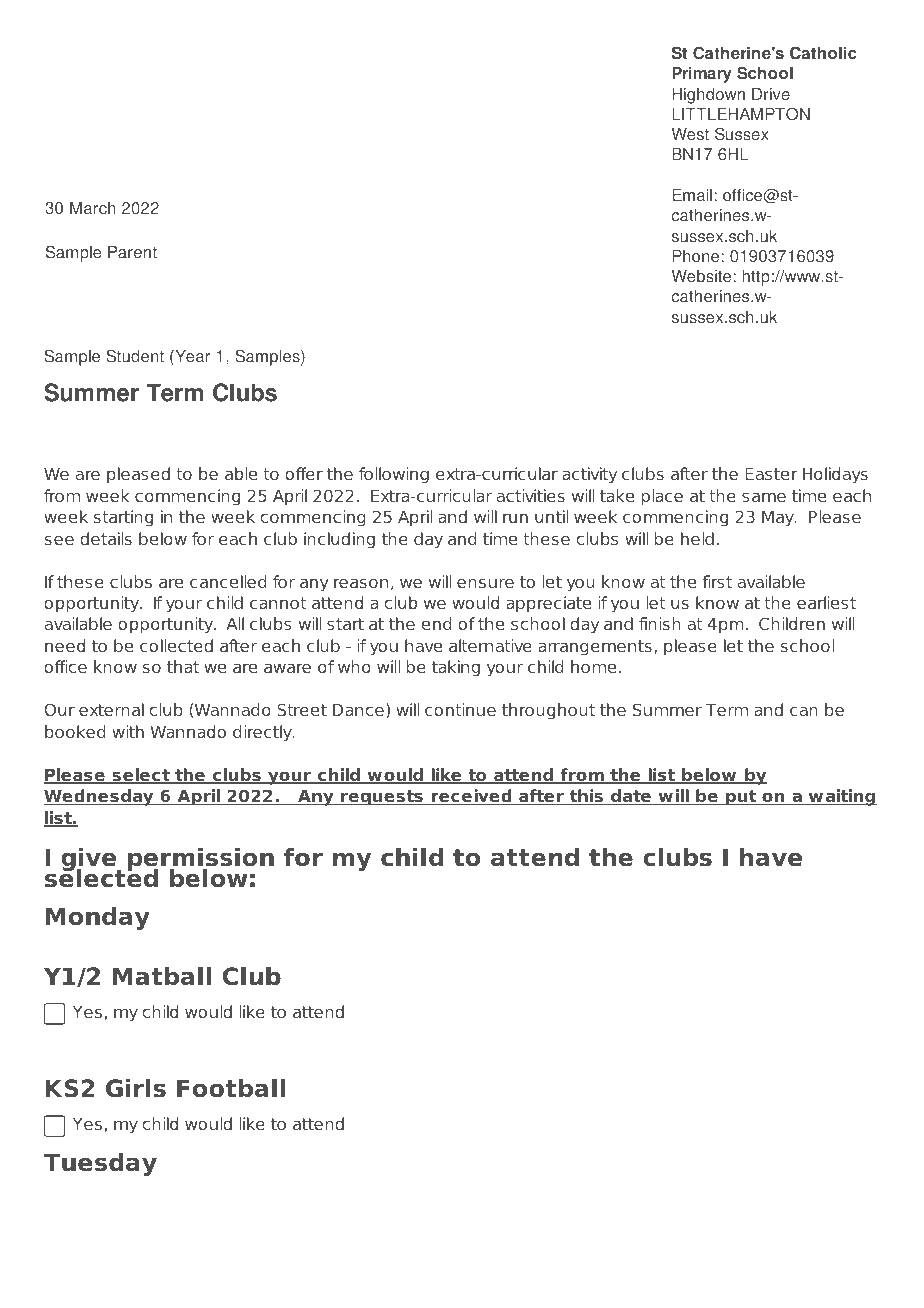 The height and width of the screenshot is (1308, 924). What do you see at coordinates (100, 797) in the screenshot?
I see `Wednesday` at bounding box center [100, 797].
